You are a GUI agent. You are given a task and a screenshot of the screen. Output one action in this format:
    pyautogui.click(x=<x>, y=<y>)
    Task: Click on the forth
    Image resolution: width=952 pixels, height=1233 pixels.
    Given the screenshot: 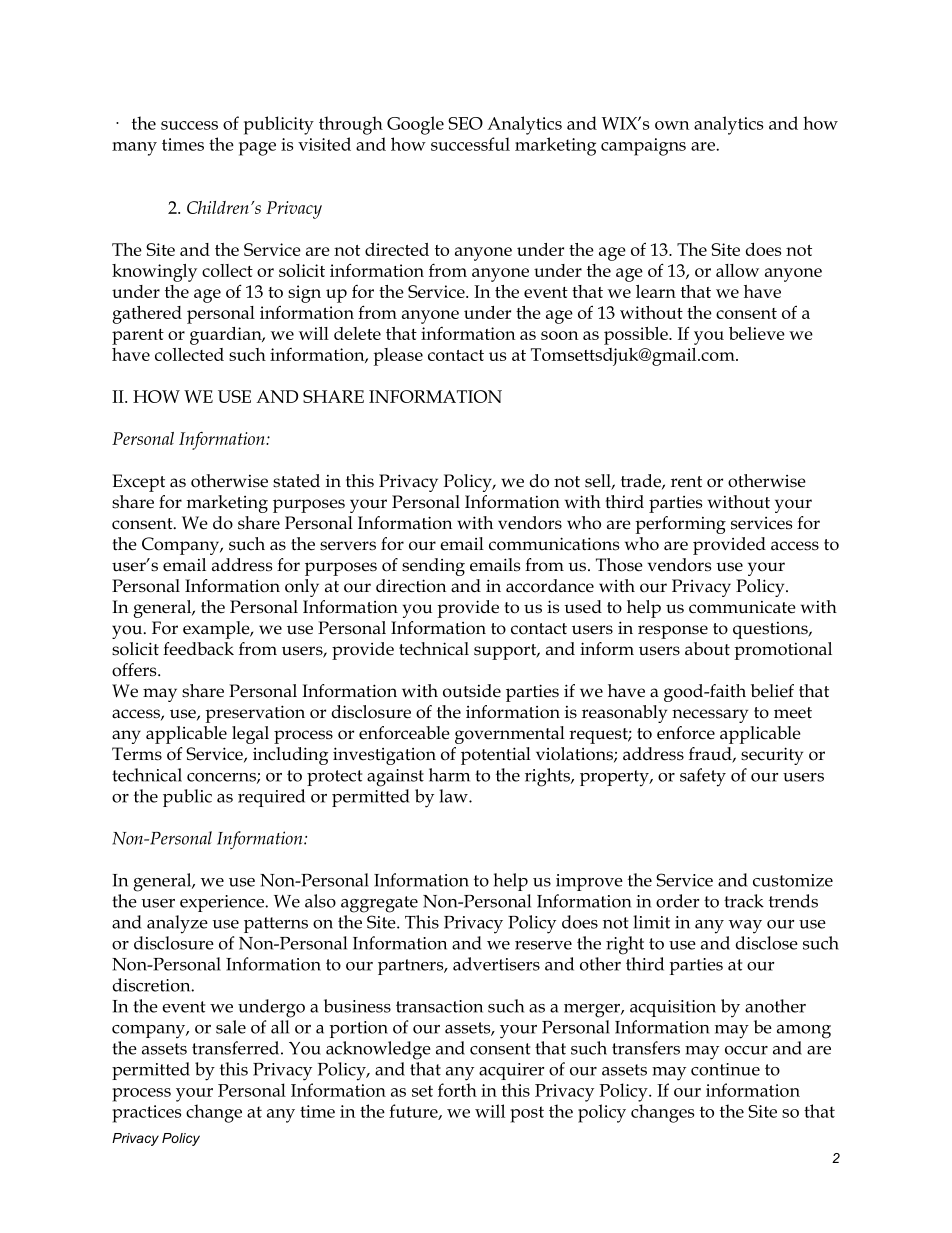 What is the action you would take?
    pyautogui.click(x=457, y=1090)
